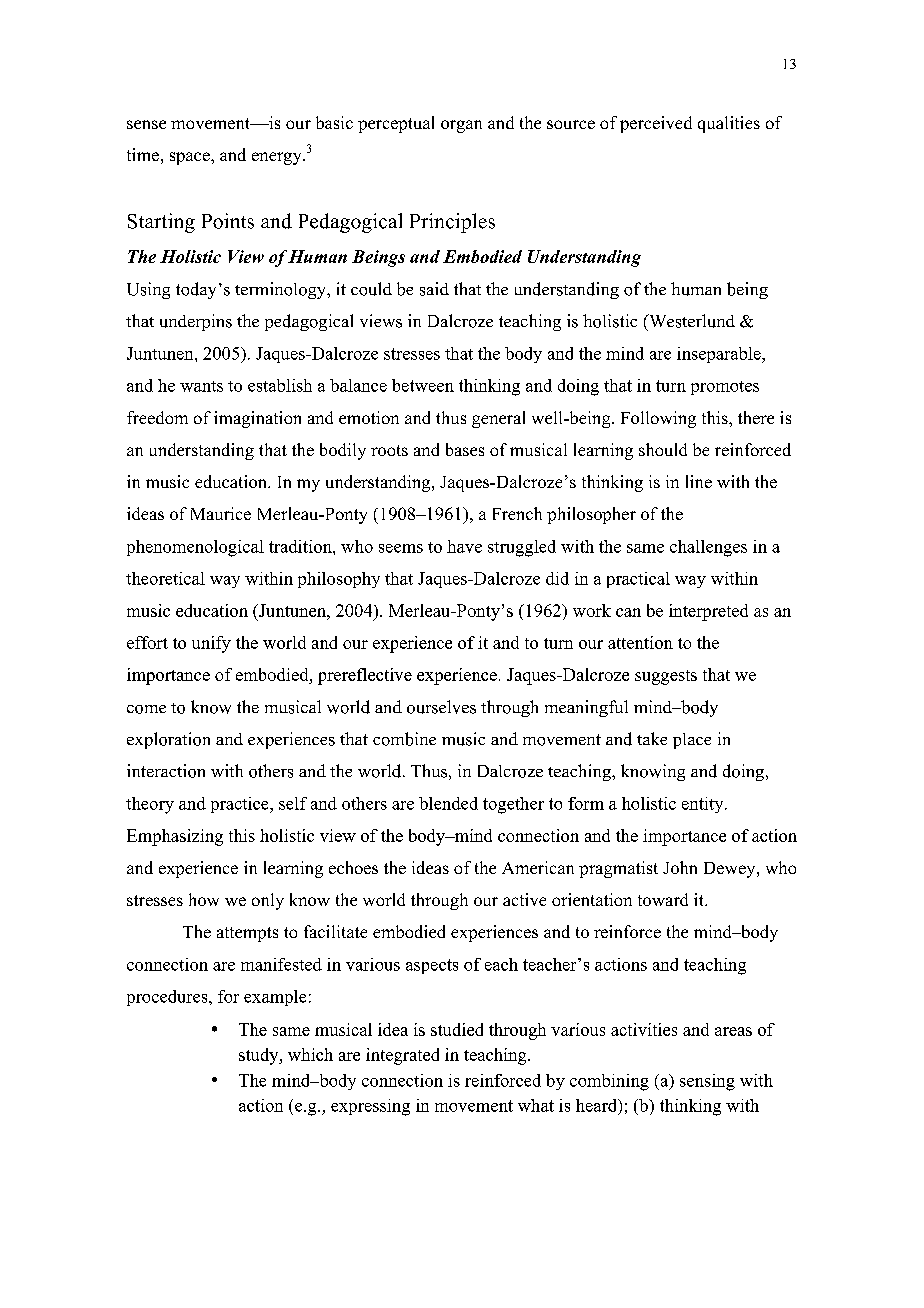  Describe the element at coordinates (260, 1056) in the page. I see `study` at that location.
